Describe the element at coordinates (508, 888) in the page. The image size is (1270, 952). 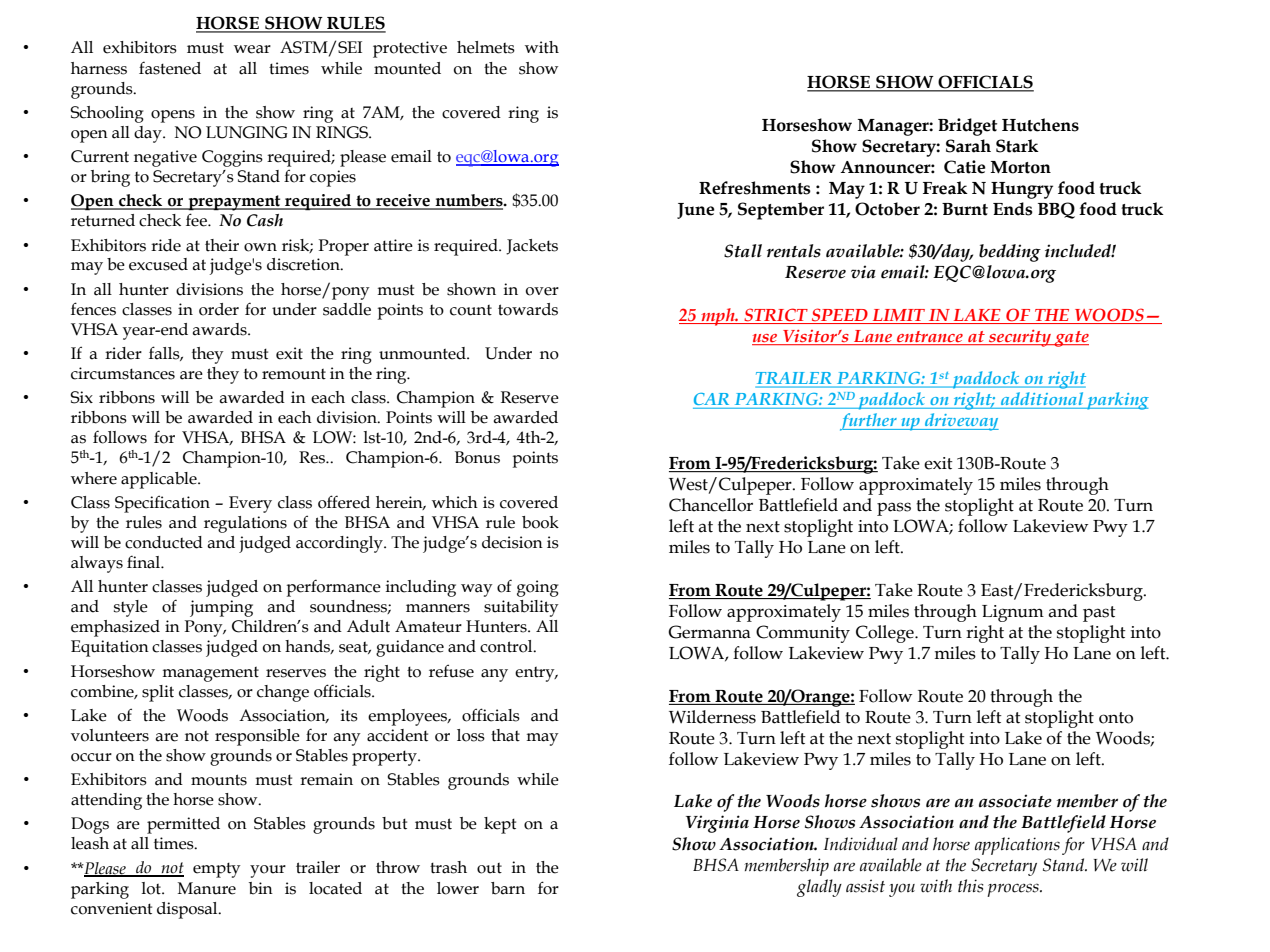
I see `barn` at that location.
